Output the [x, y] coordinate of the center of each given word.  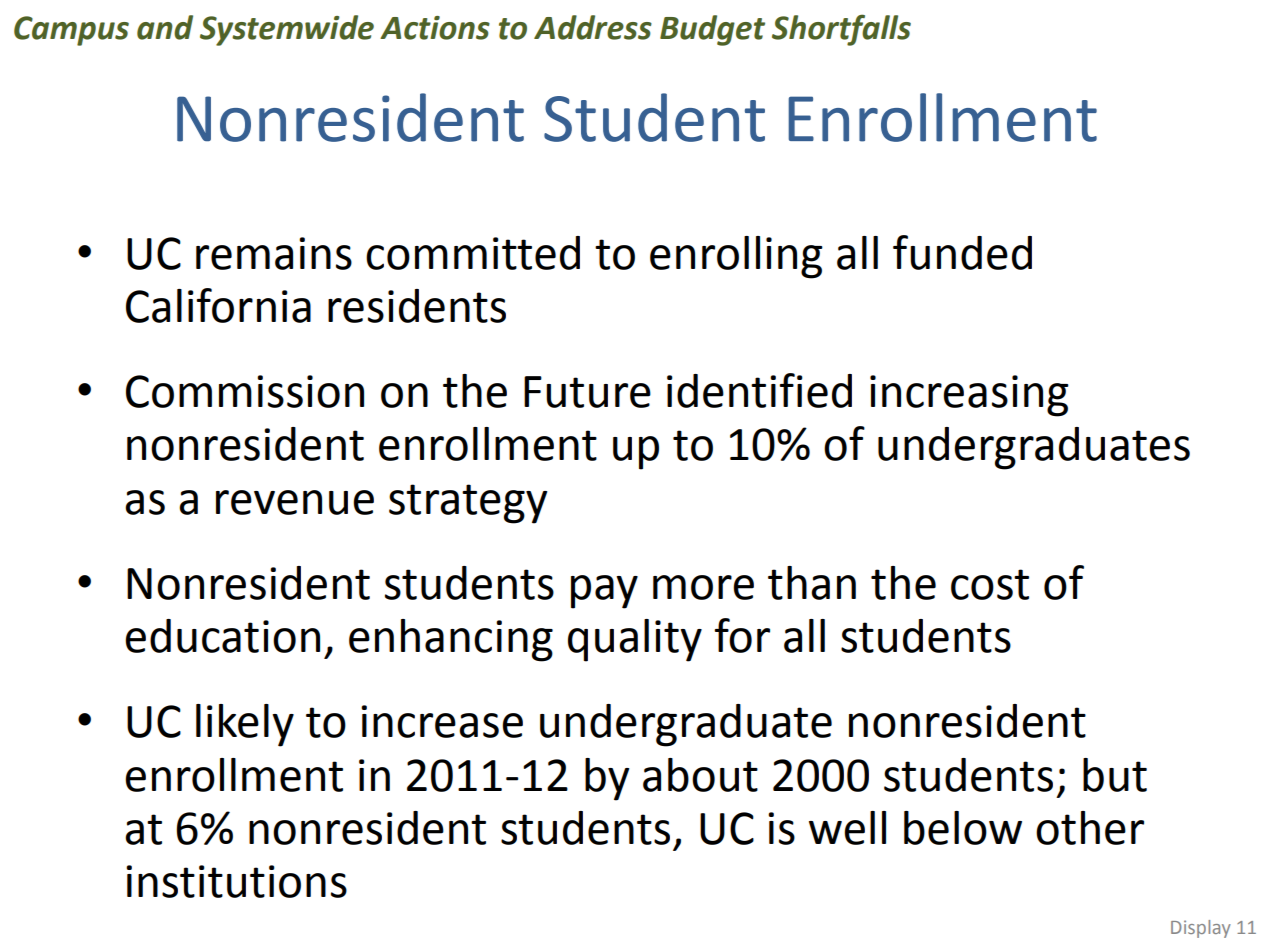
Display [1201, 929]
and [165, 27]
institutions [236, 881]
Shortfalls [841, 30]
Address [593, 27]
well [847, 828]
